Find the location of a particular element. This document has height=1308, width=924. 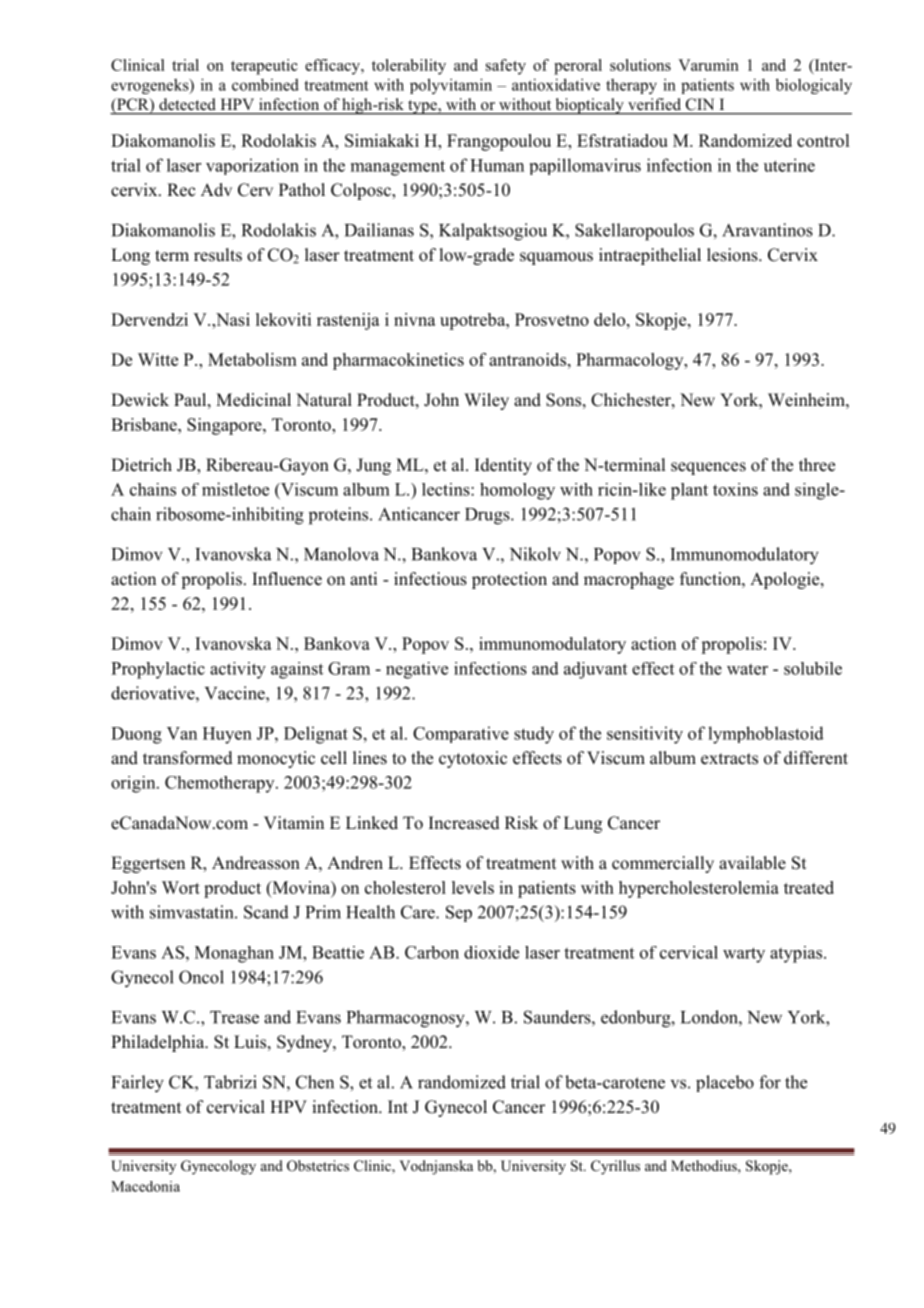

Macedonia is located at coordinates (145, 1186).
